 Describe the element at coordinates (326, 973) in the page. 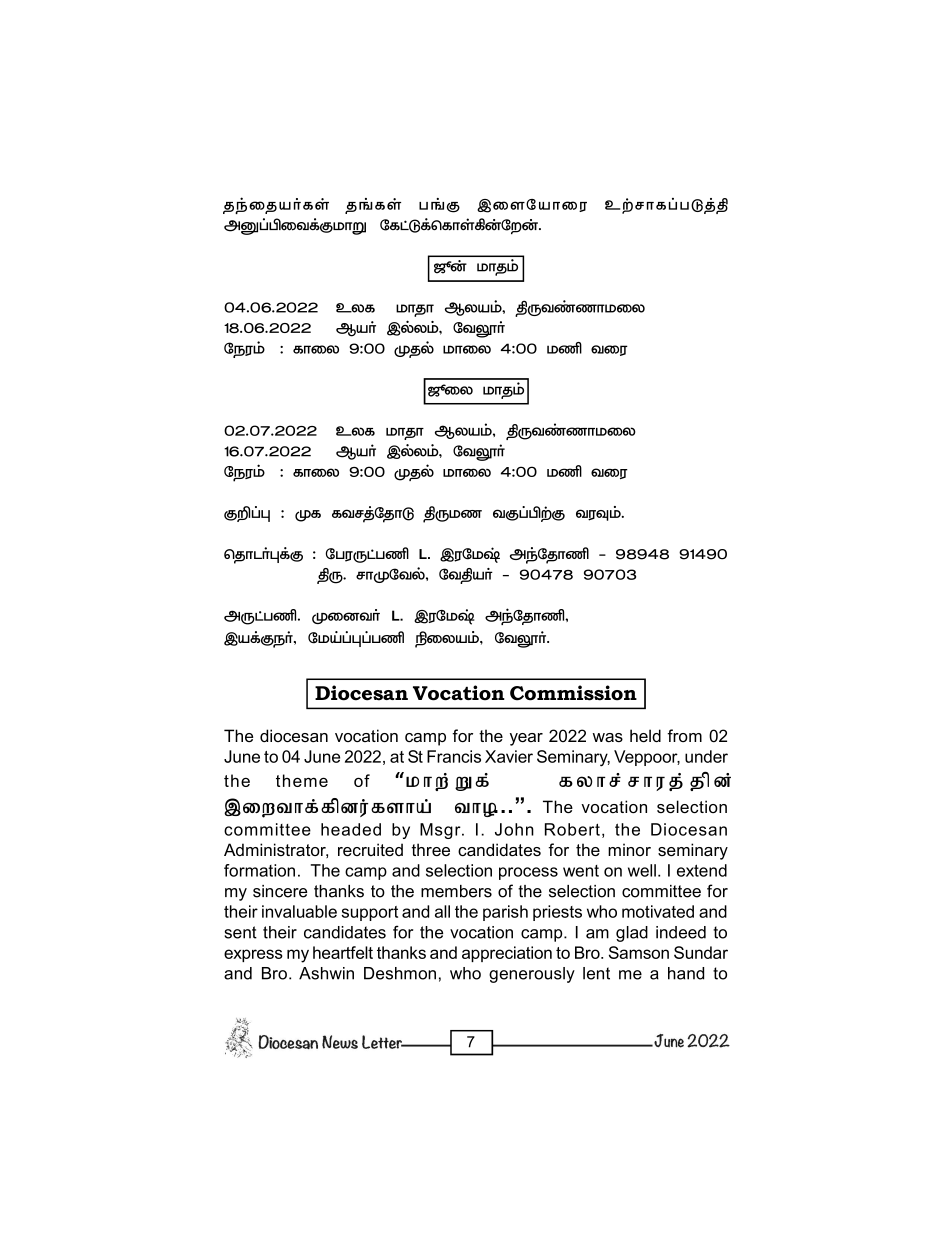

I see `Ashwin` at that location.
